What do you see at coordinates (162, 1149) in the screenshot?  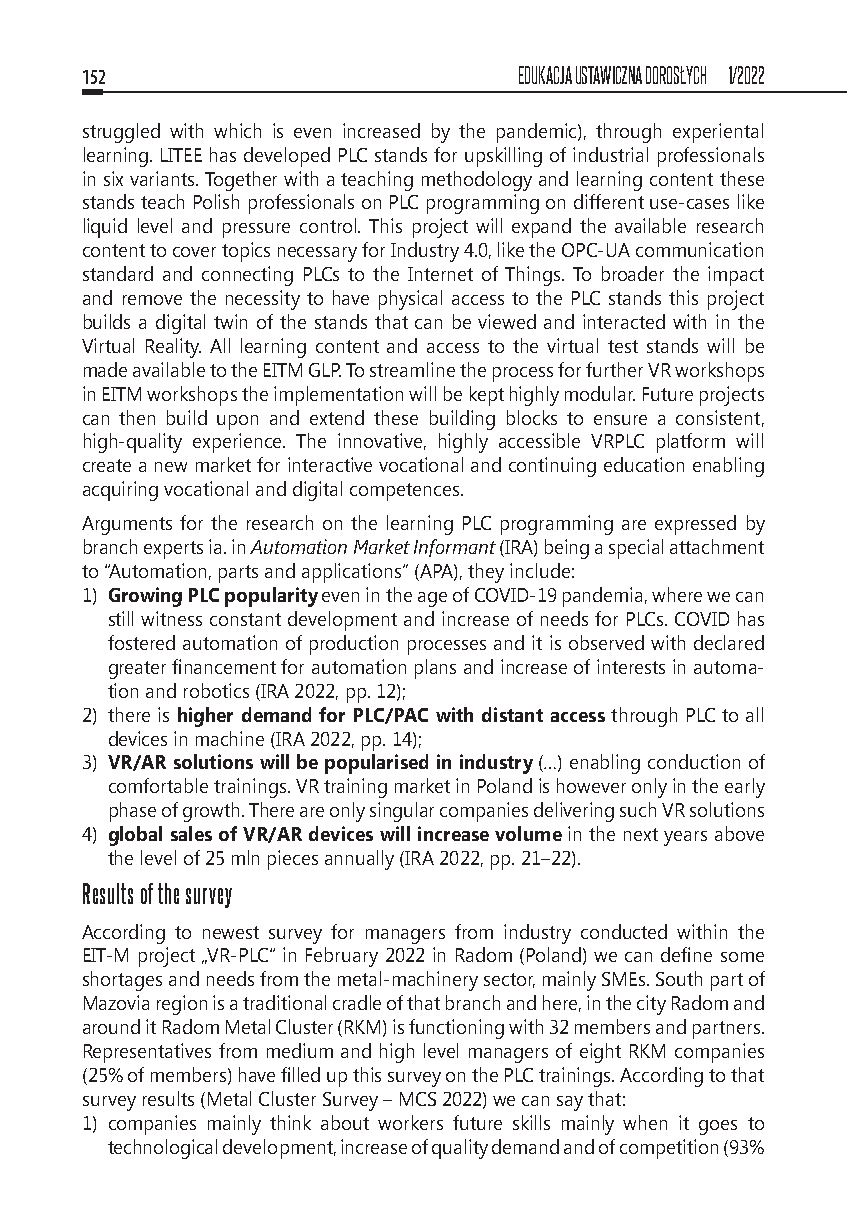 I see `technological` at bounding box center [162, 1149].
